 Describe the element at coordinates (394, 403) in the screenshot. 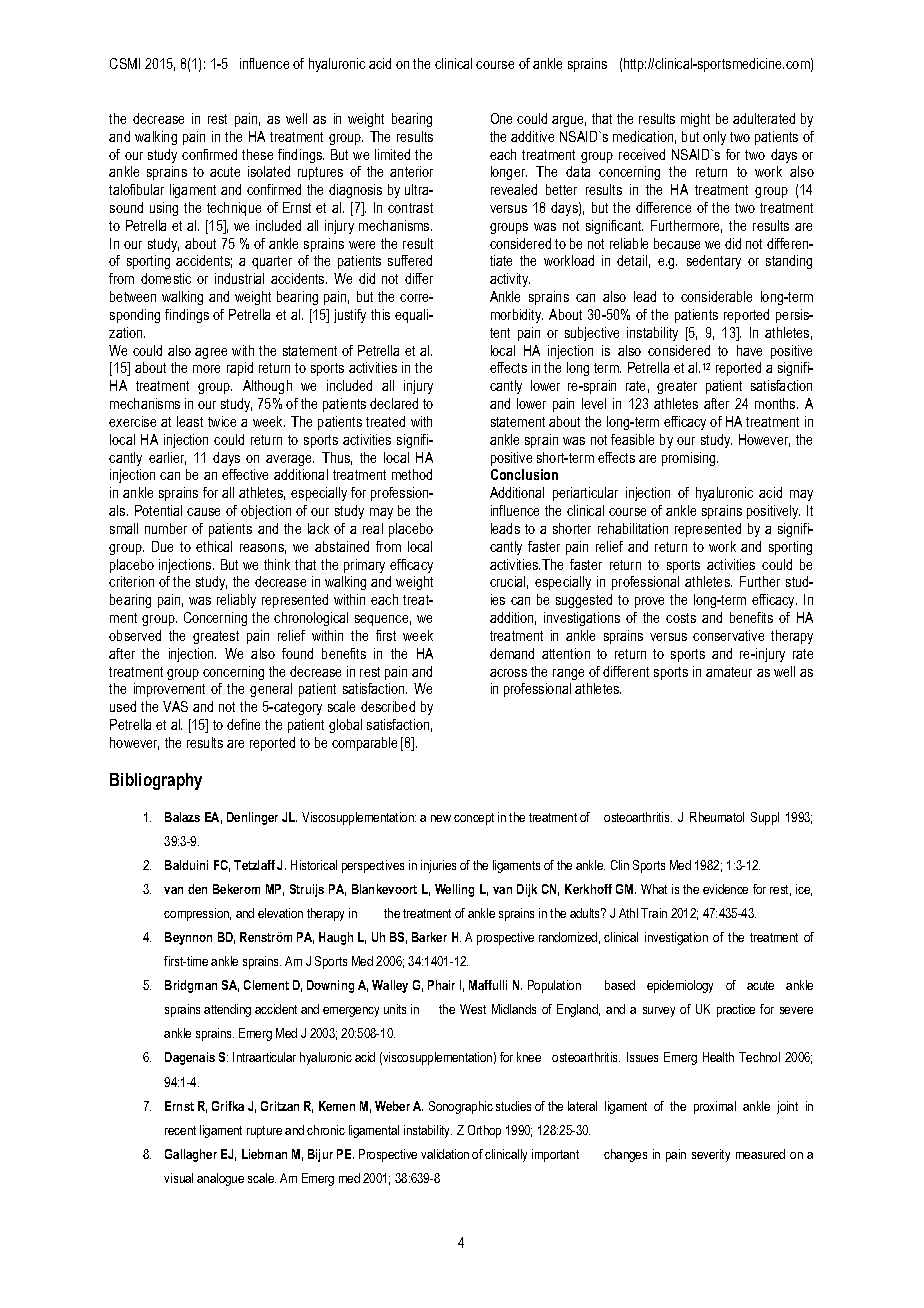

I see `declared` at that location.
